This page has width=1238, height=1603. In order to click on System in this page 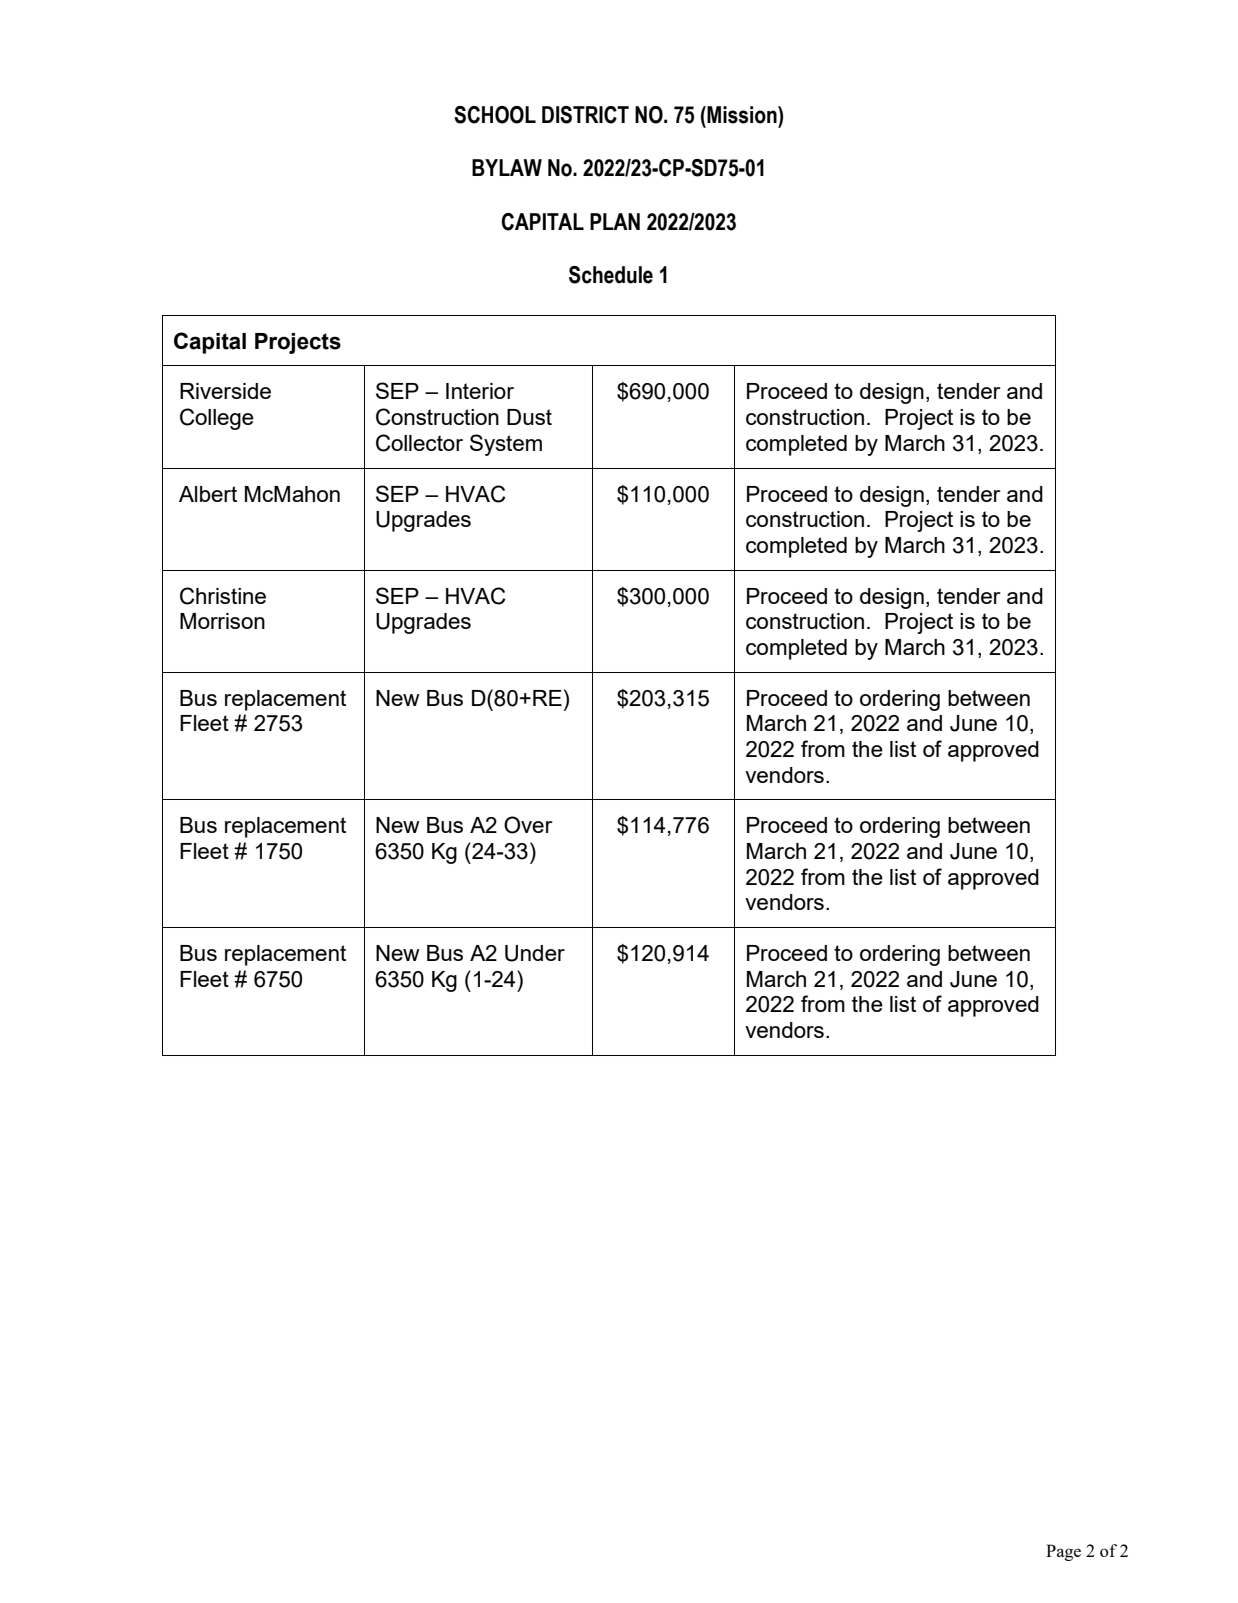, I will do `click(506, 445)`.
